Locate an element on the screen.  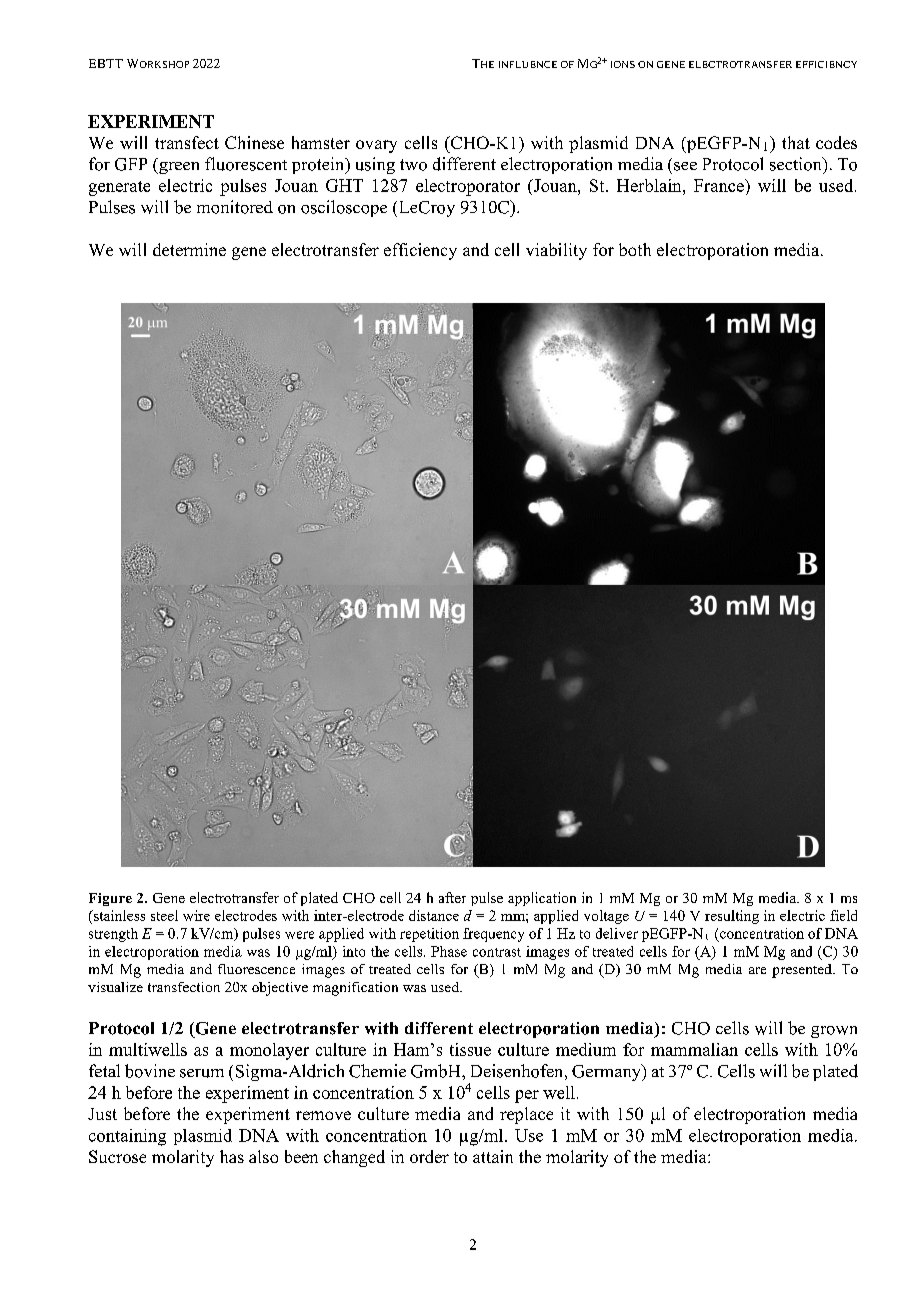
attain is located at coordinates (493, 1156).
